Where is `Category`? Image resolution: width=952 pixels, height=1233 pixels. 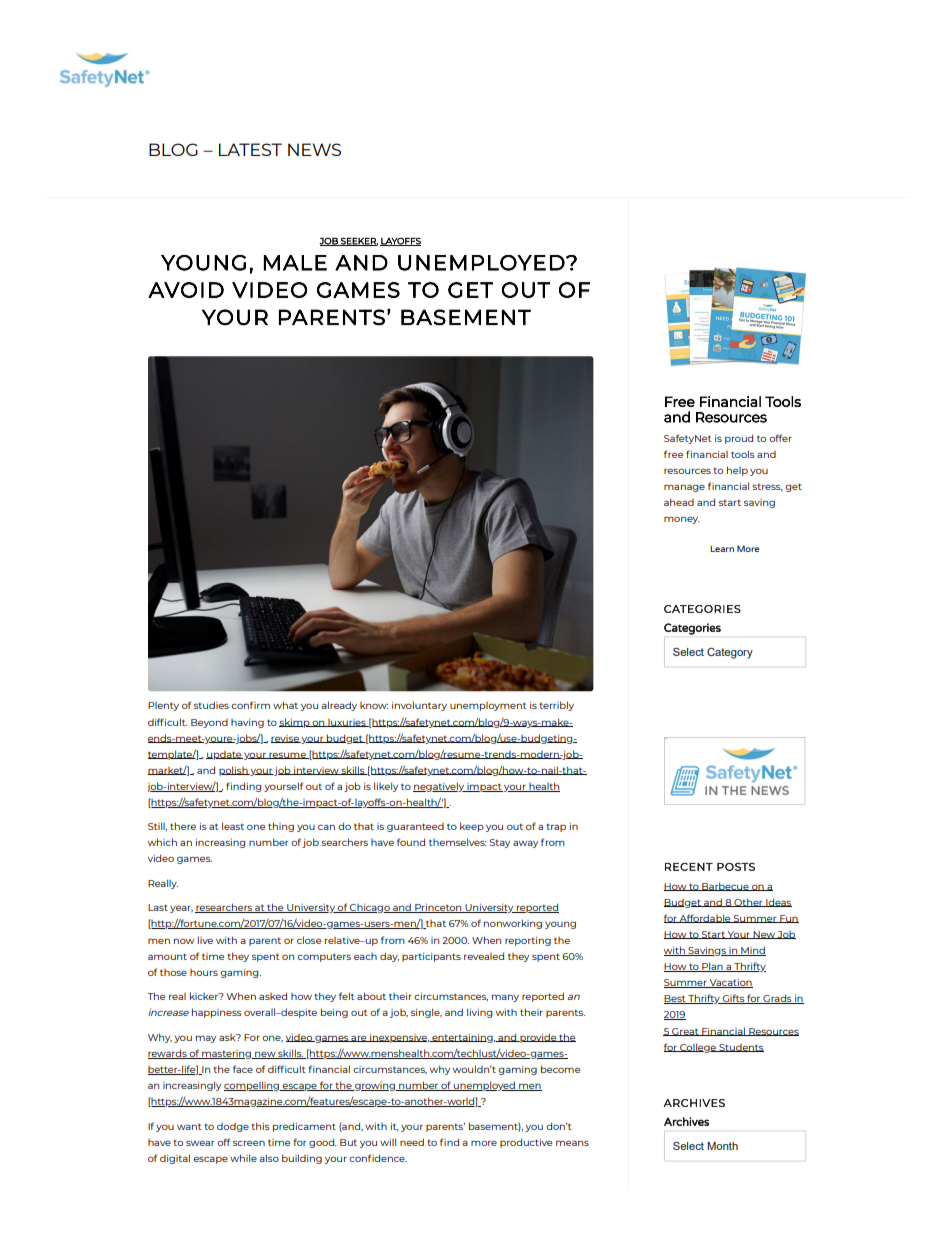
Category is located at coordinates (730, 653).
